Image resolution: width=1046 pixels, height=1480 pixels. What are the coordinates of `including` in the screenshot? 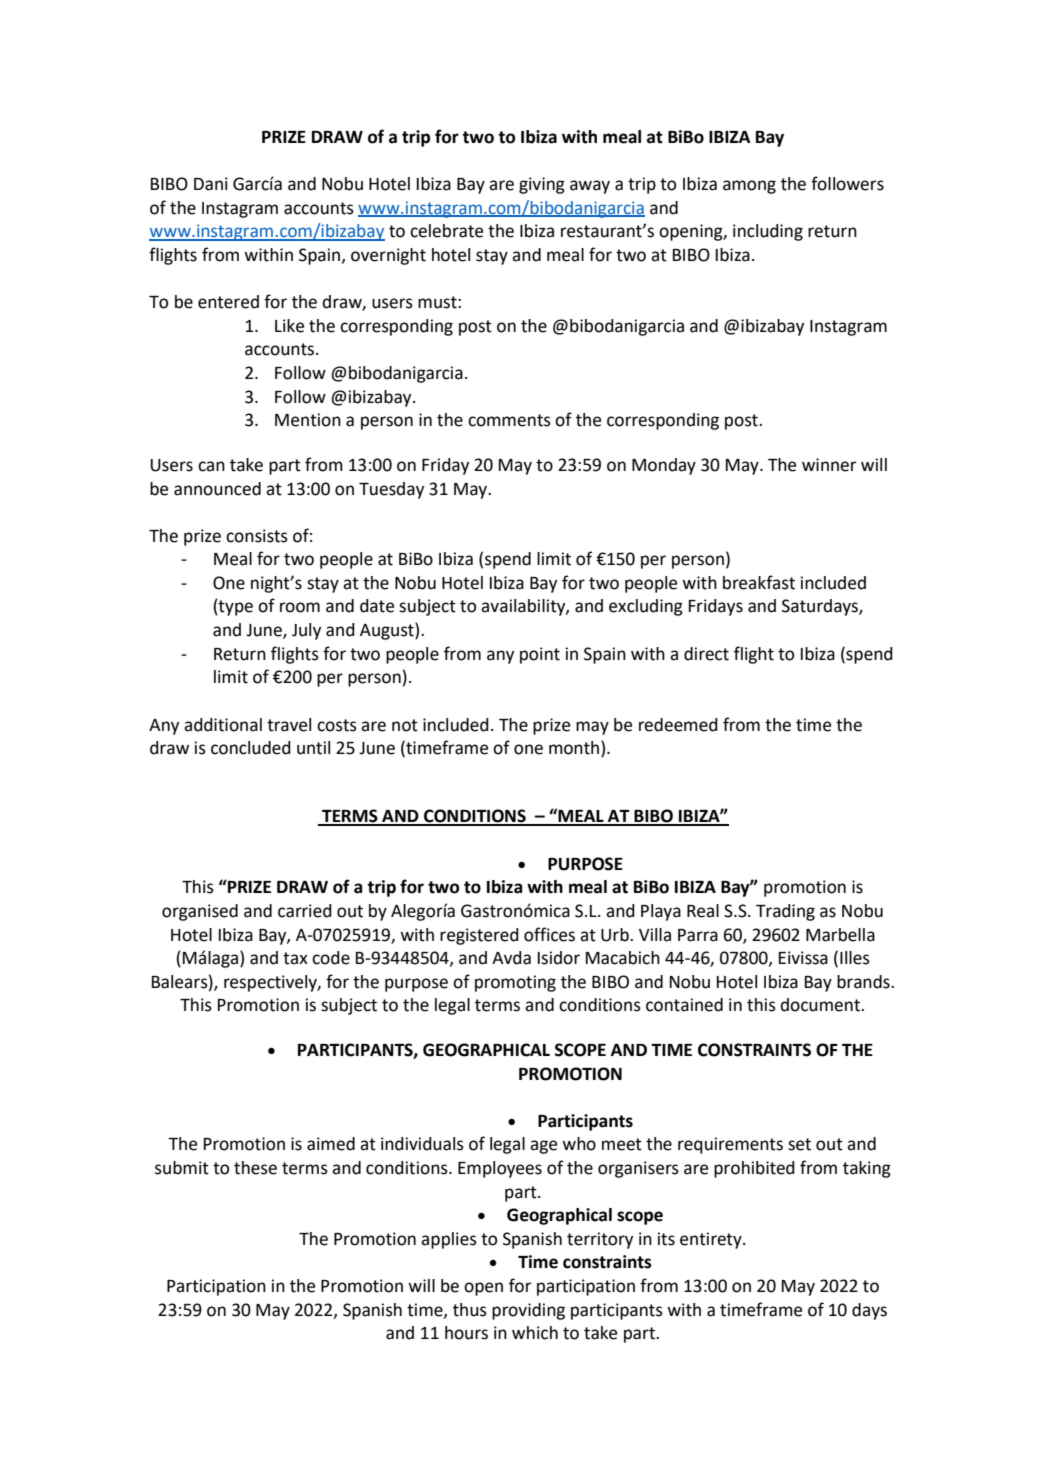 It's located at (768, 232).
